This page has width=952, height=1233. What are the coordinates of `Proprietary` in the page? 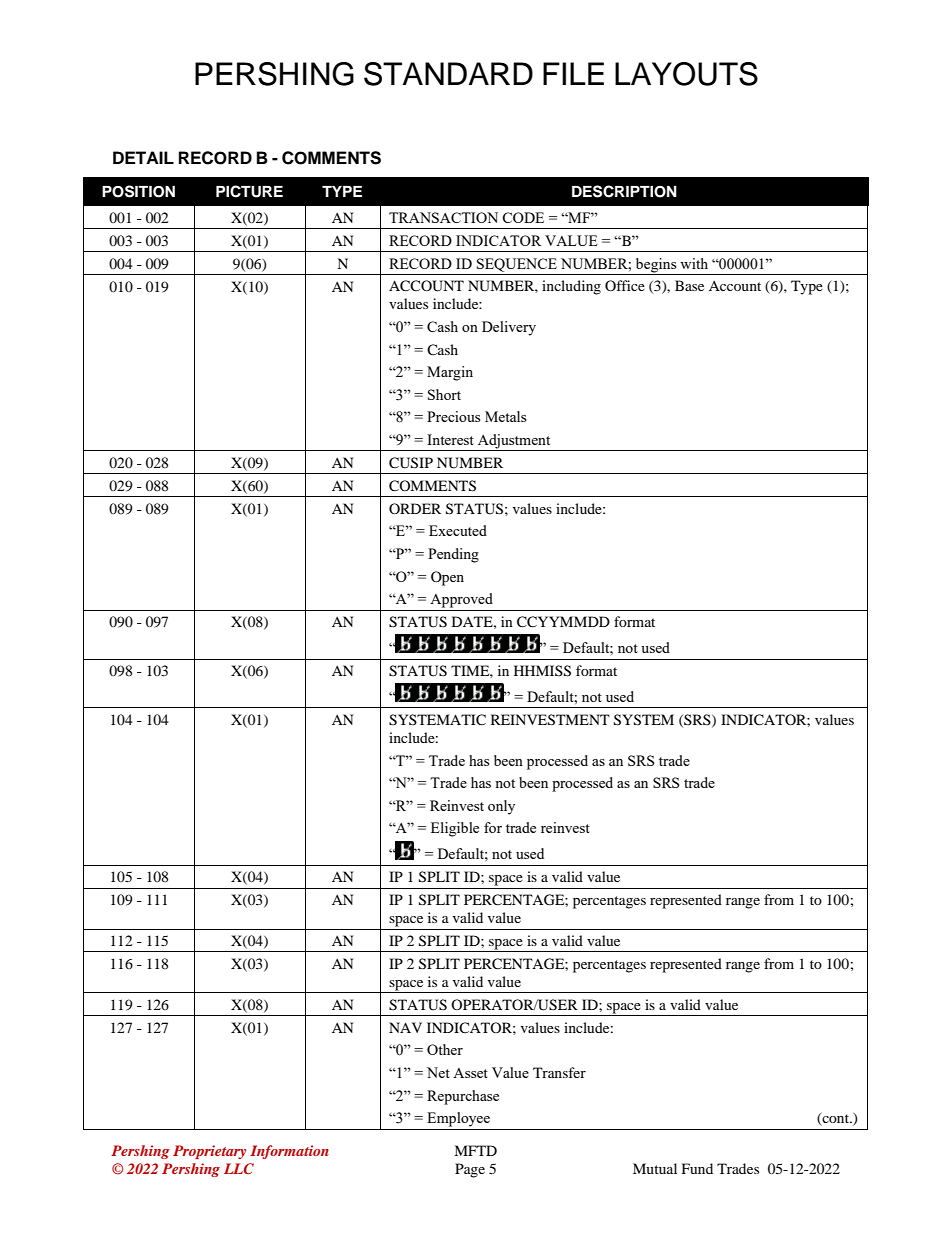 It's located at (209, 1152).
